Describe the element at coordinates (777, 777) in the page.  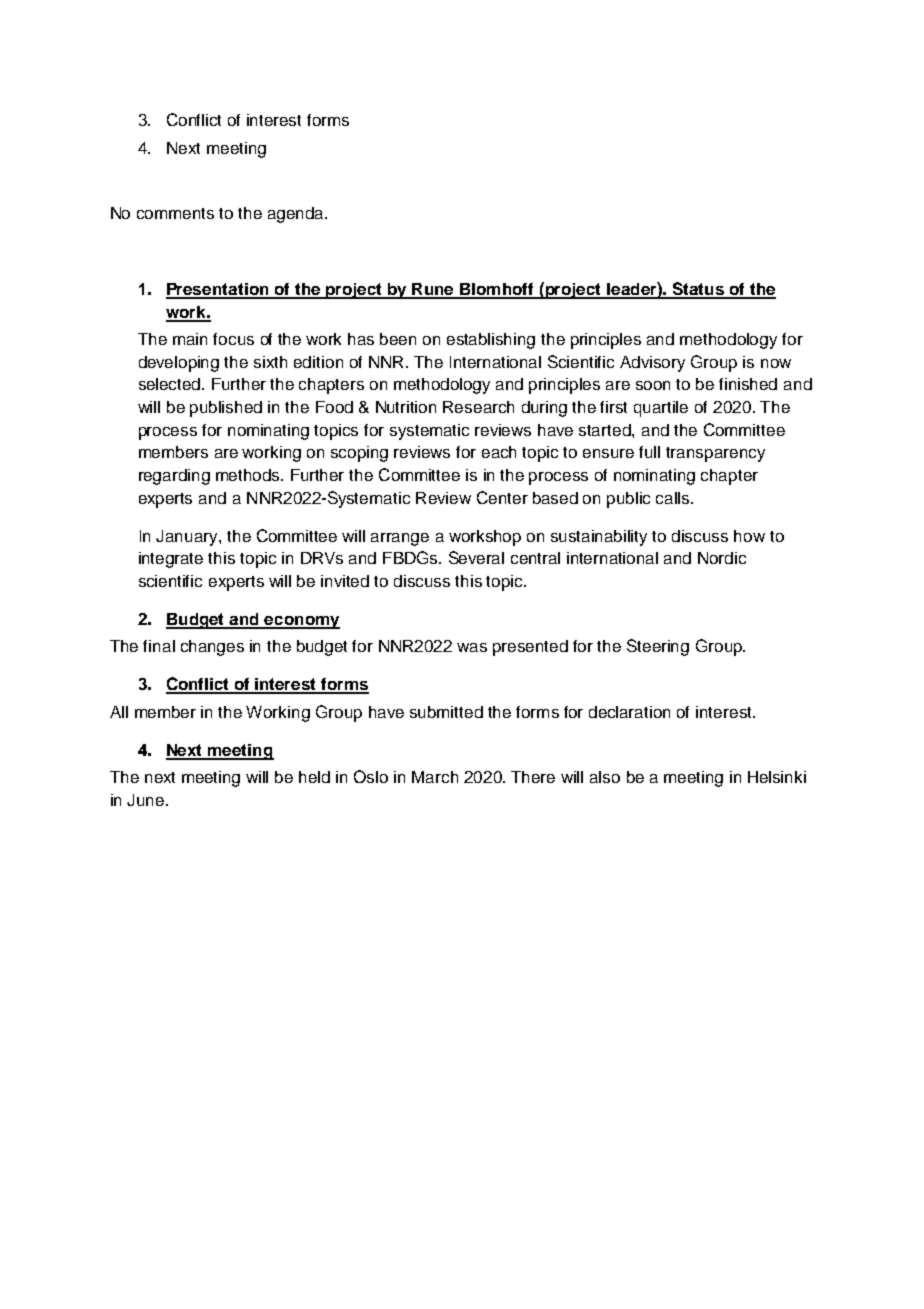
I see `Helsinki` at that location.
